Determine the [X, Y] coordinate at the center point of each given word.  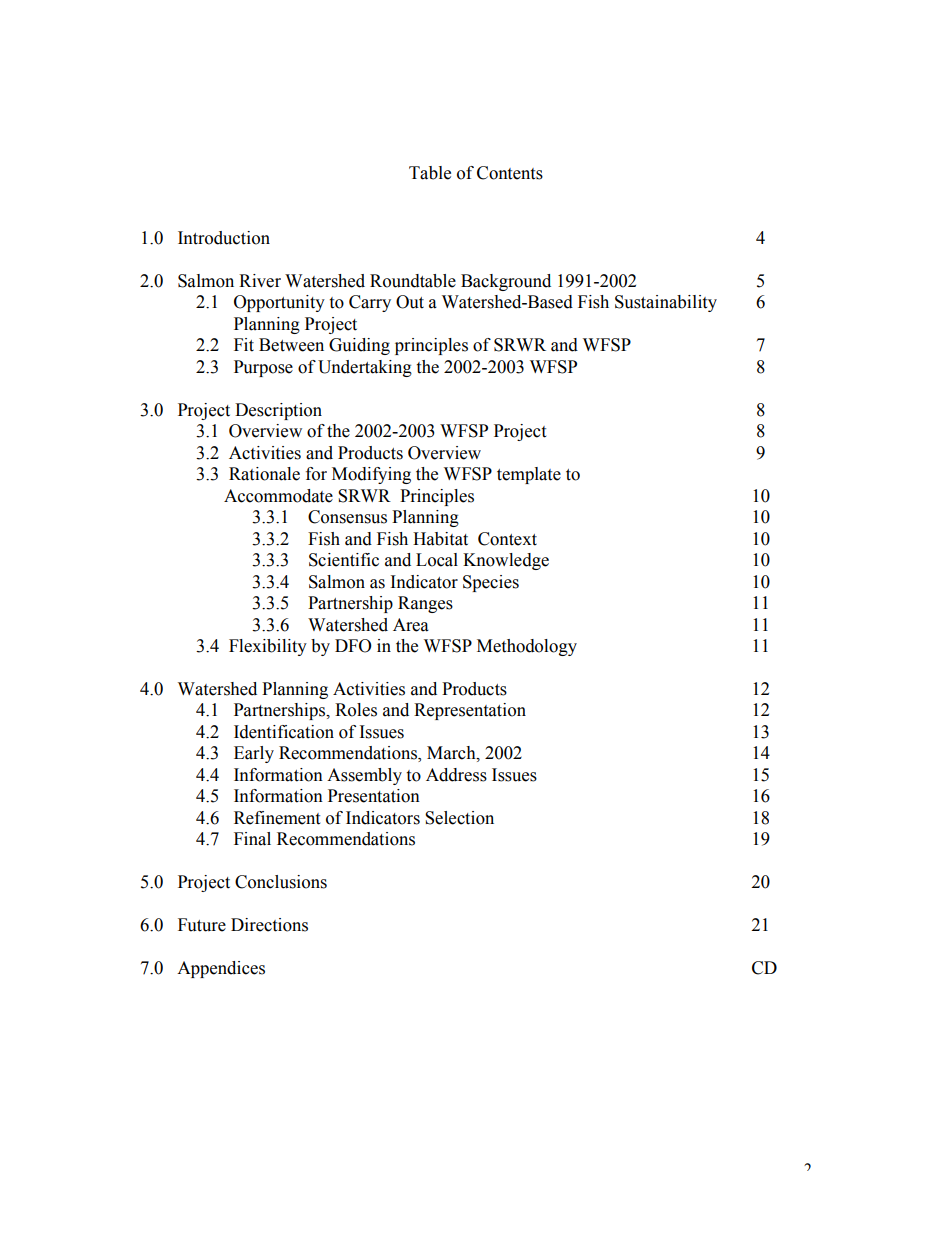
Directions [269, 925]
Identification [284, 732]
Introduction [224, 238]
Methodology [527, 647]
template [529, 475]
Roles [356, 710]
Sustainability [666, 303]
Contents [510, 173]
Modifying [371, 475]
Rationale [264, 474]
